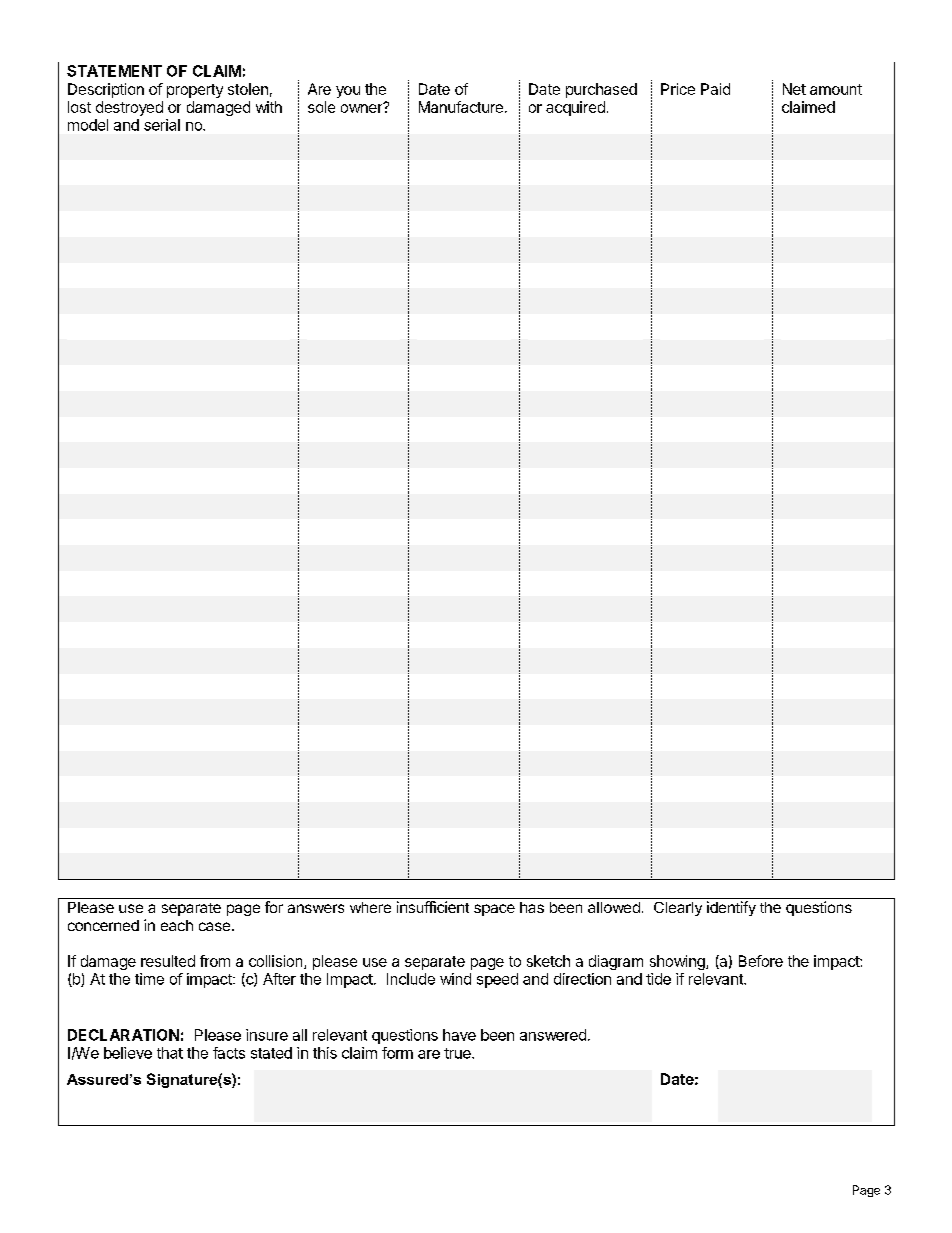  Describe the element at coordinates (715, 89) in the page. I see `Paid` at that location.
